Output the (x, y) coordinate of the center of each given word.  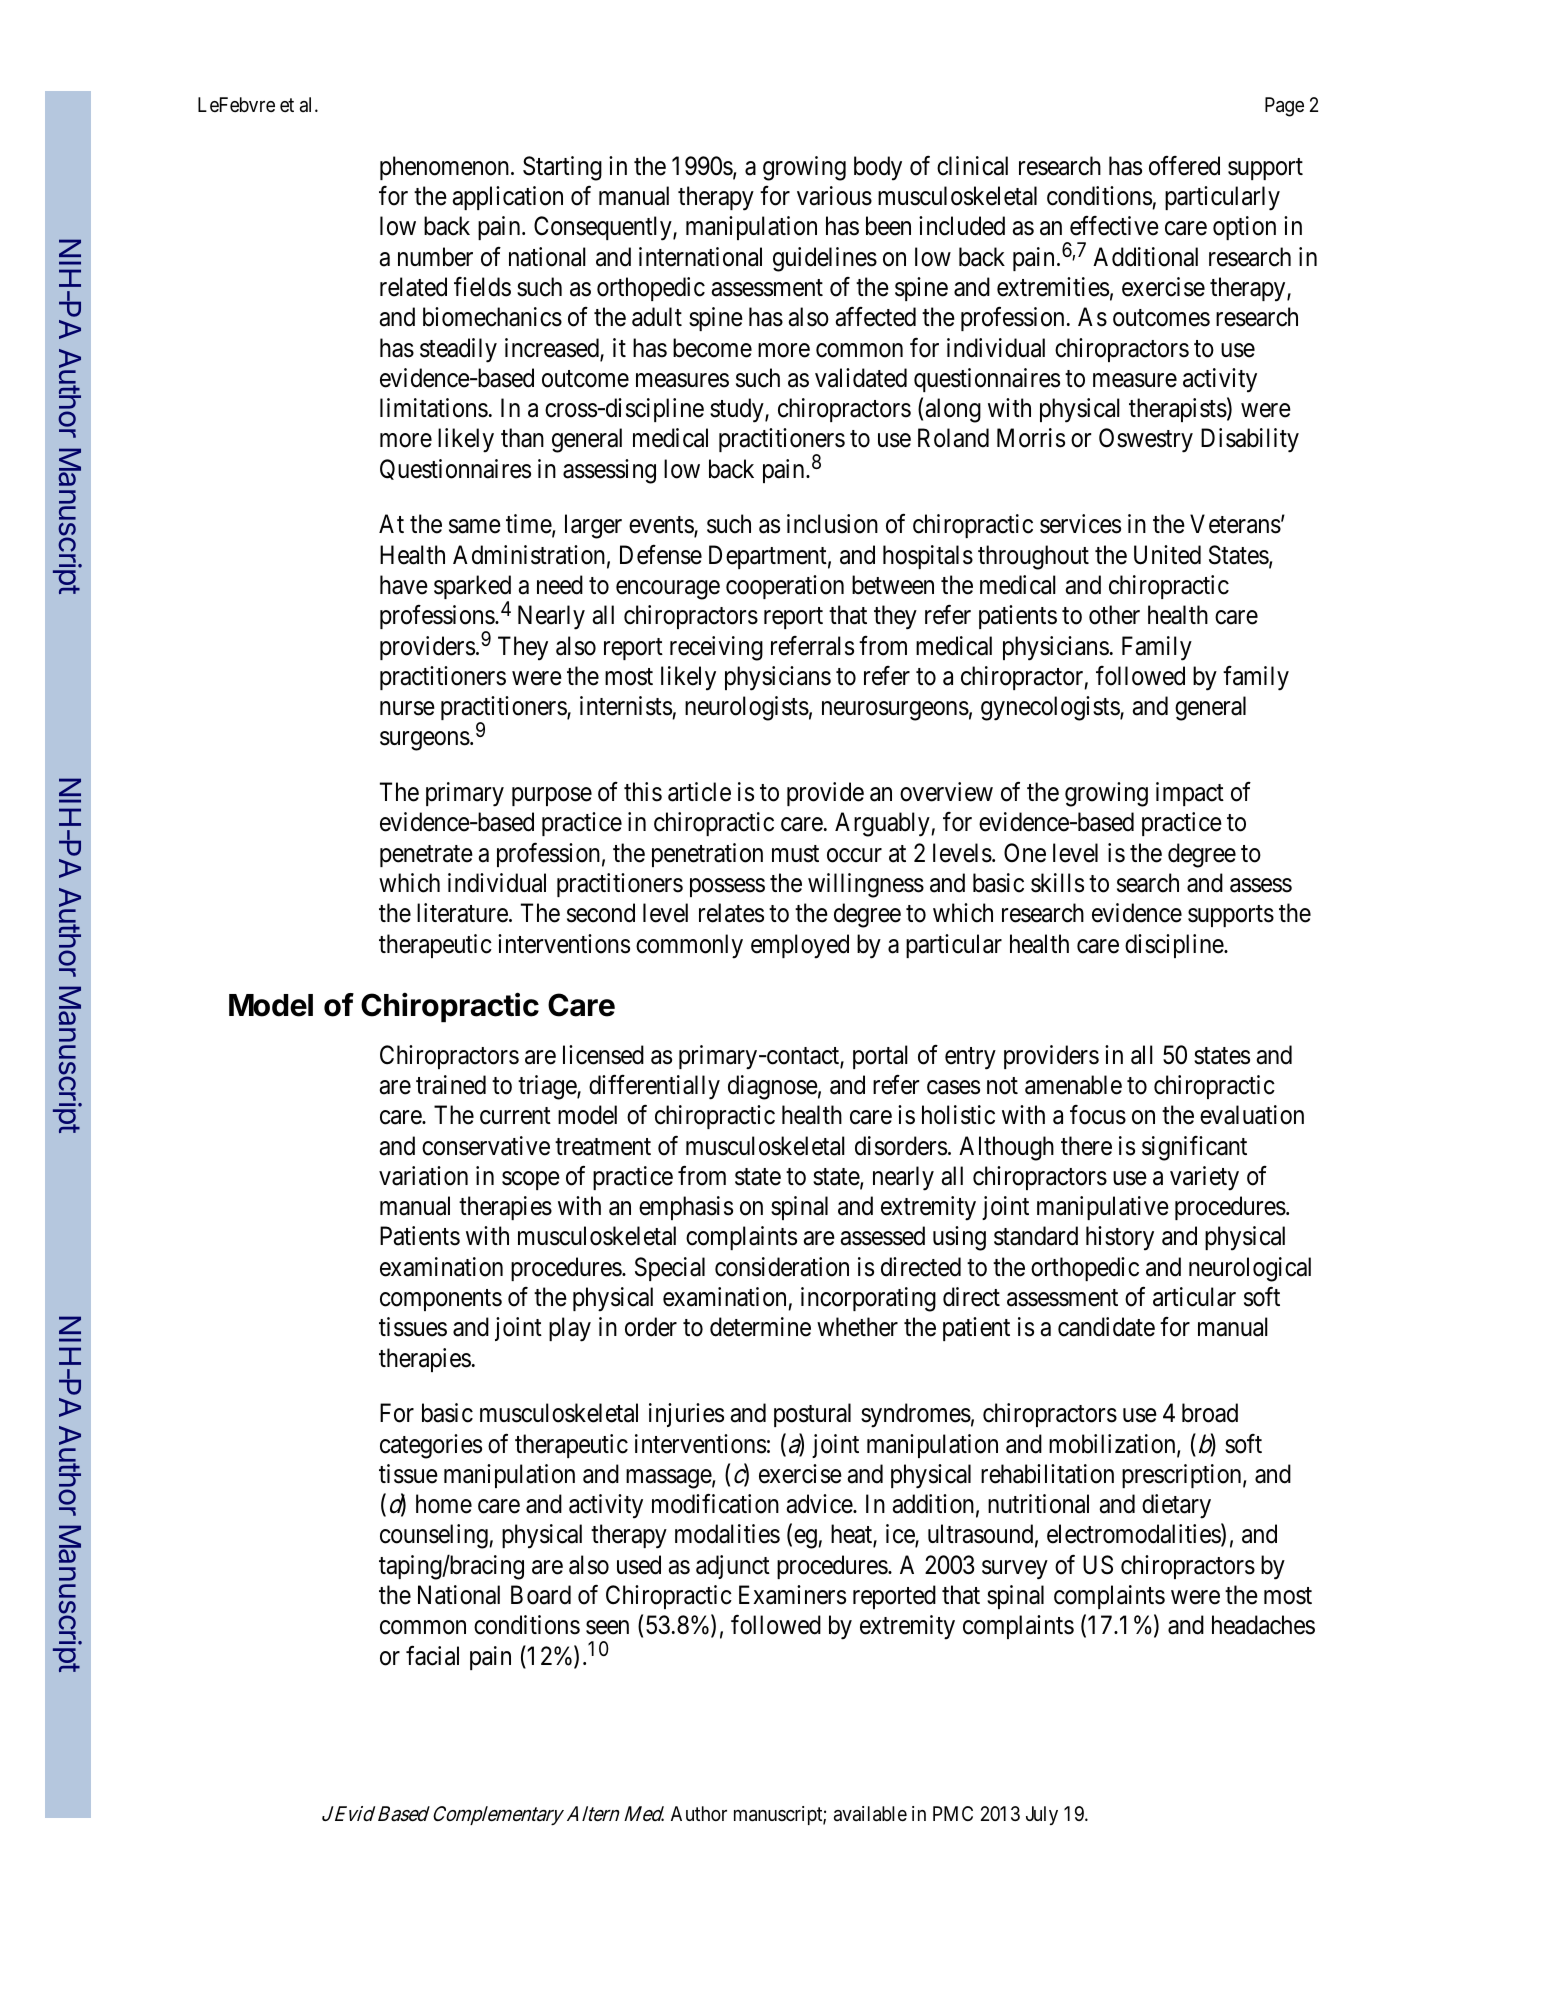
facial (432, 1655)
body (878, 168)
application (508, 198)
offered (1184, 166)
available (870, 1814)
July (1042, 1815)
